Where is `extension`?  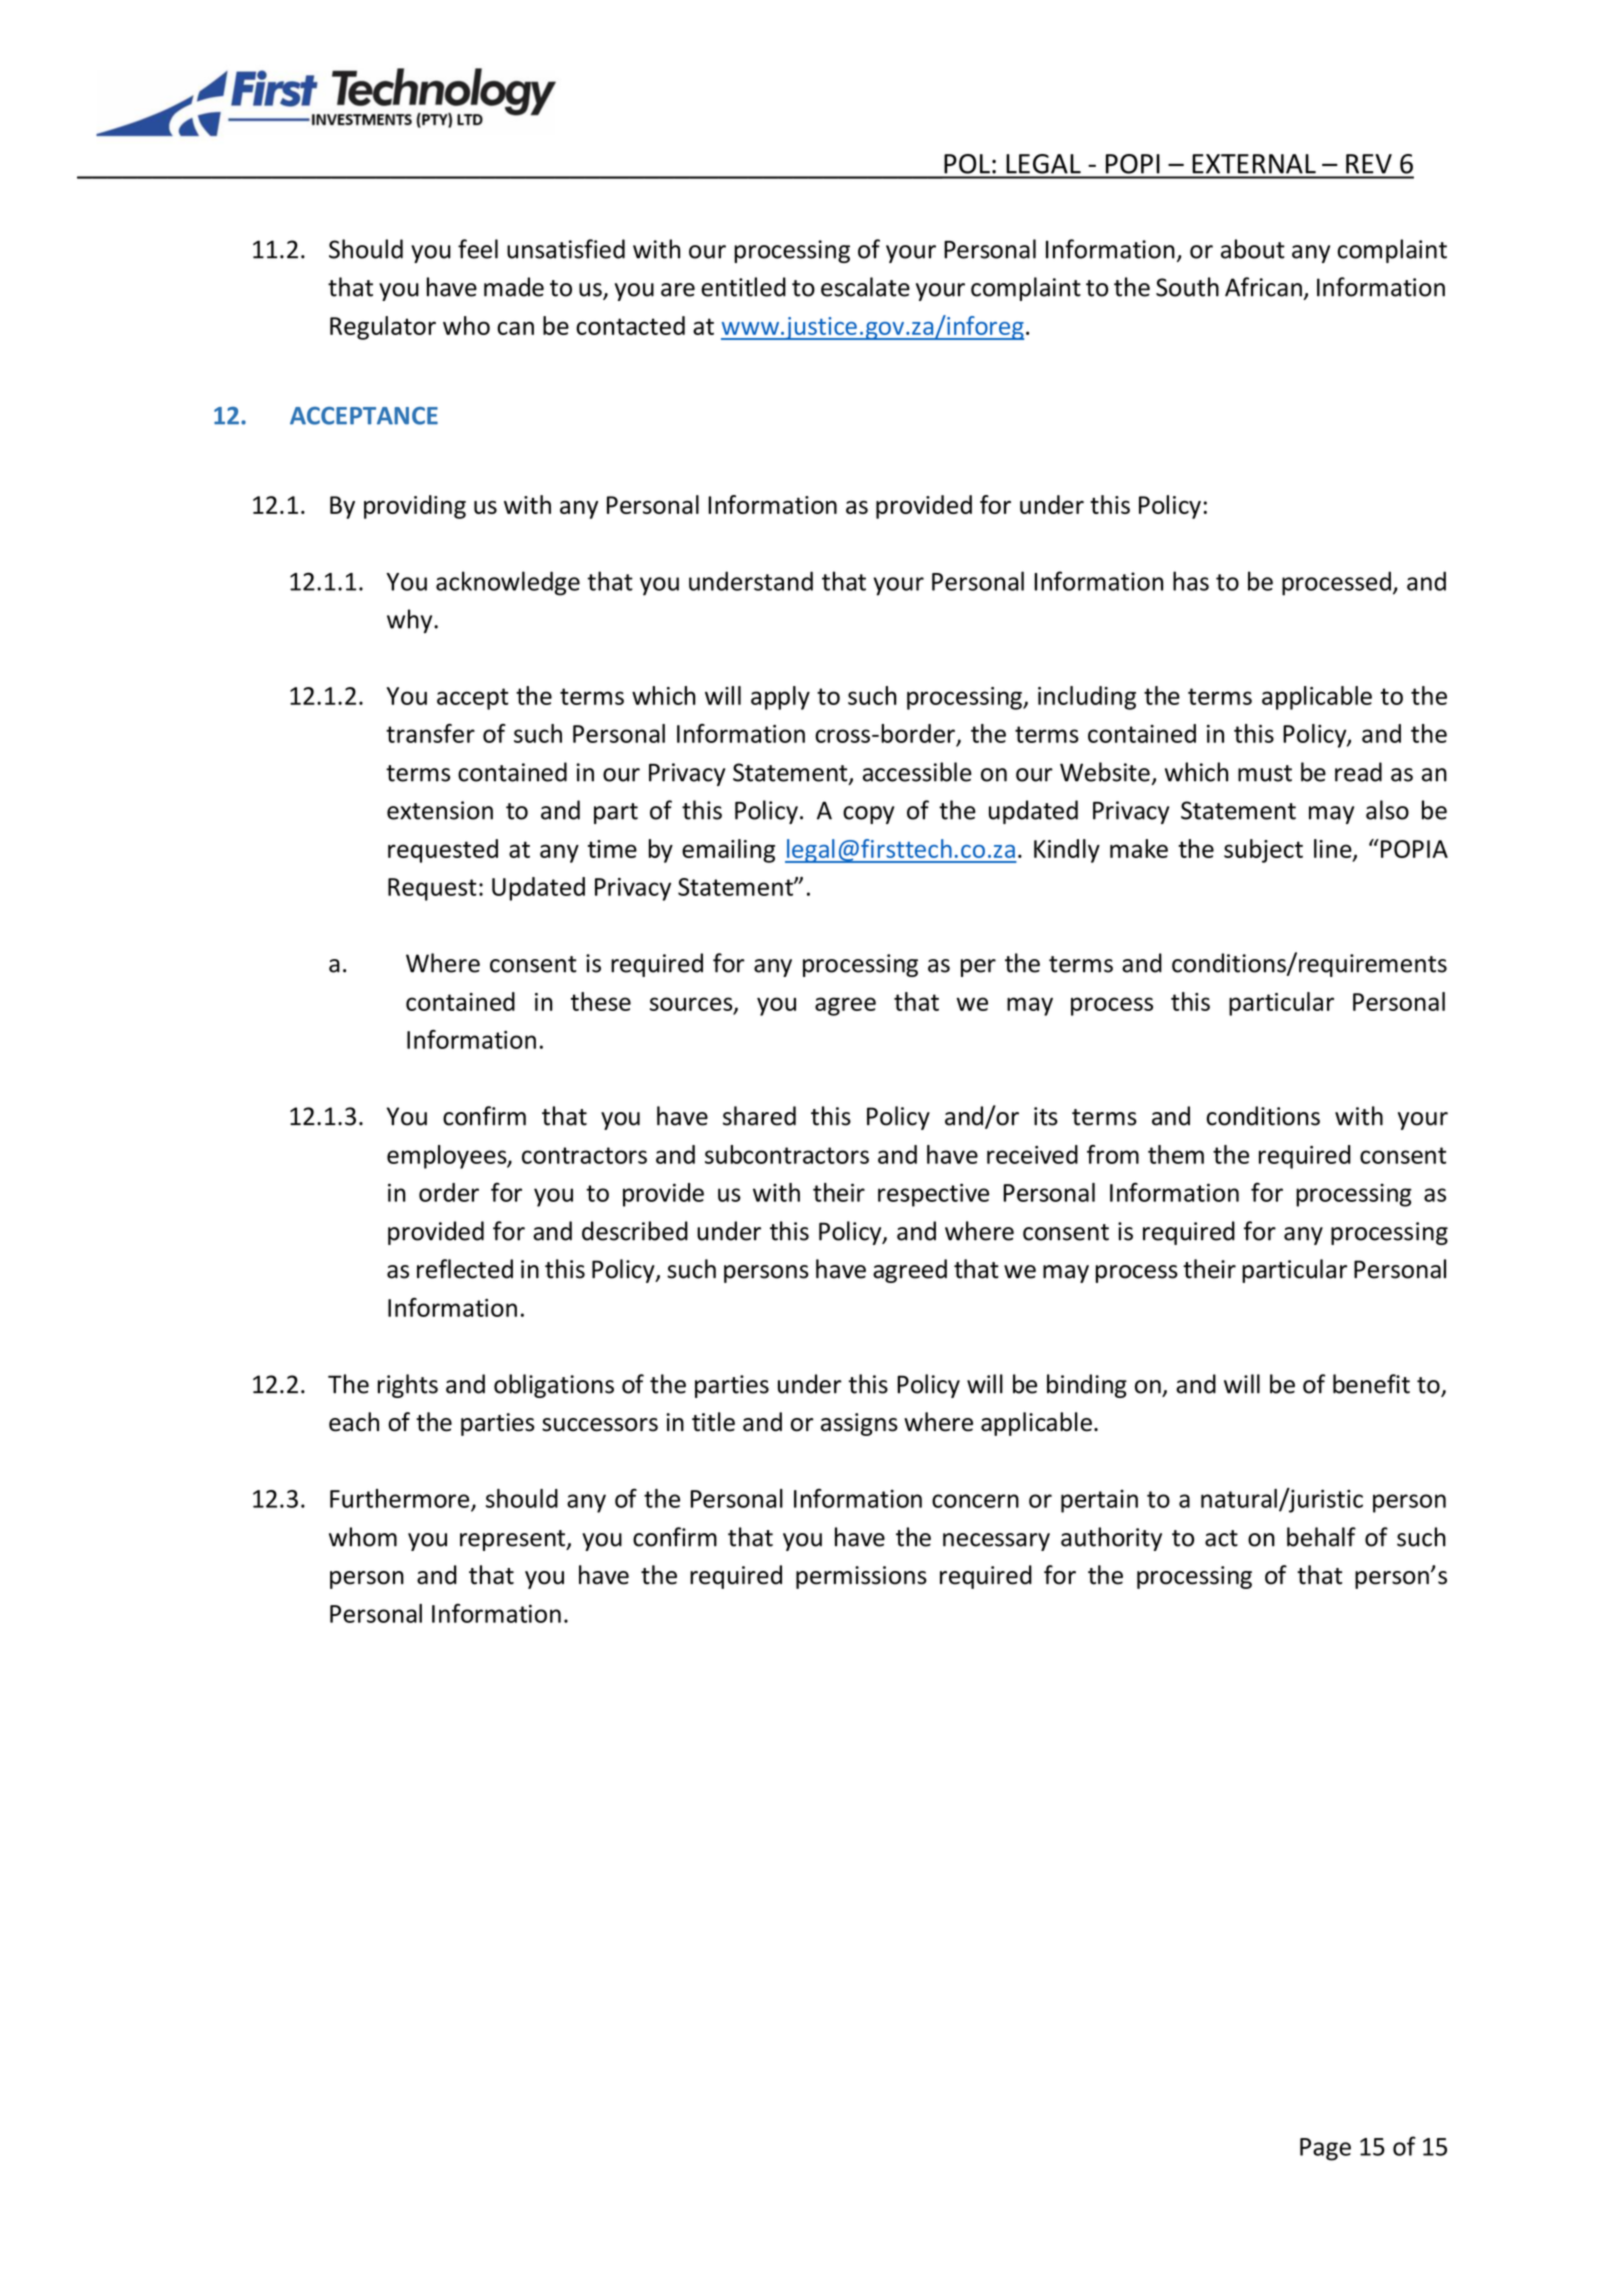
extension is located at coordinates (440, 810).
